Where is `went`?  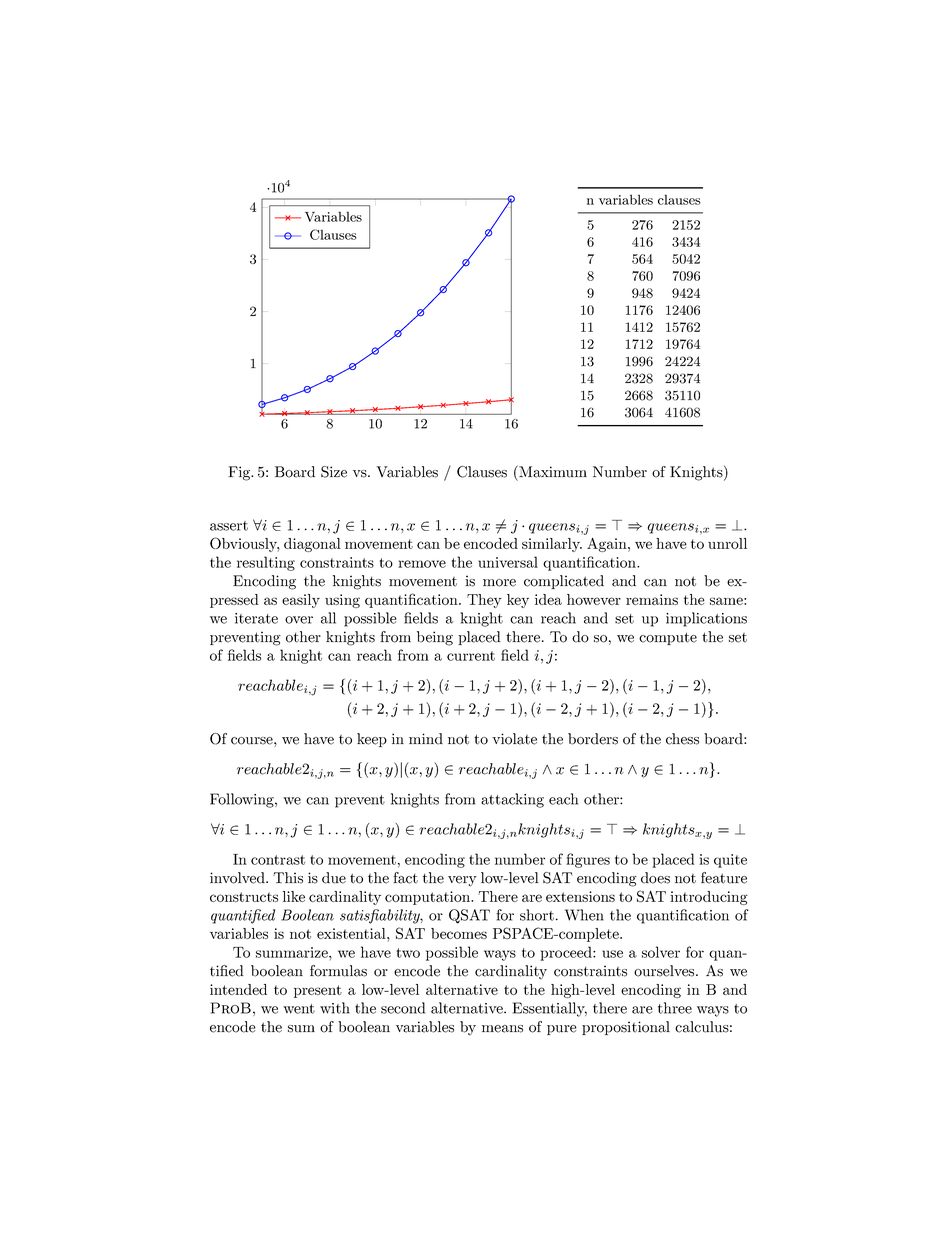 went is located at coordinates (299, 1009).
